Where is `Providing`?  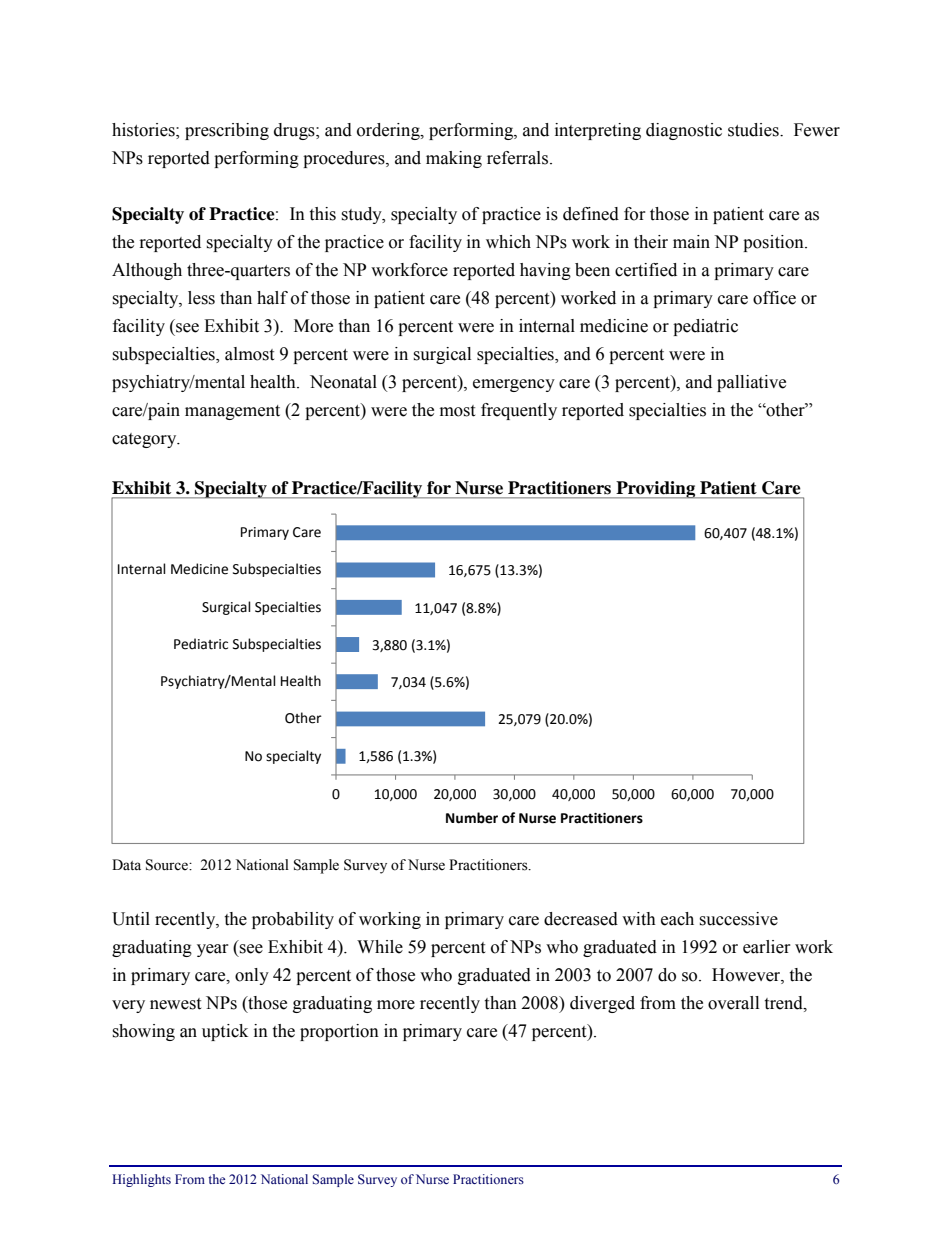 Providing is located at coordinates (655, 490).
